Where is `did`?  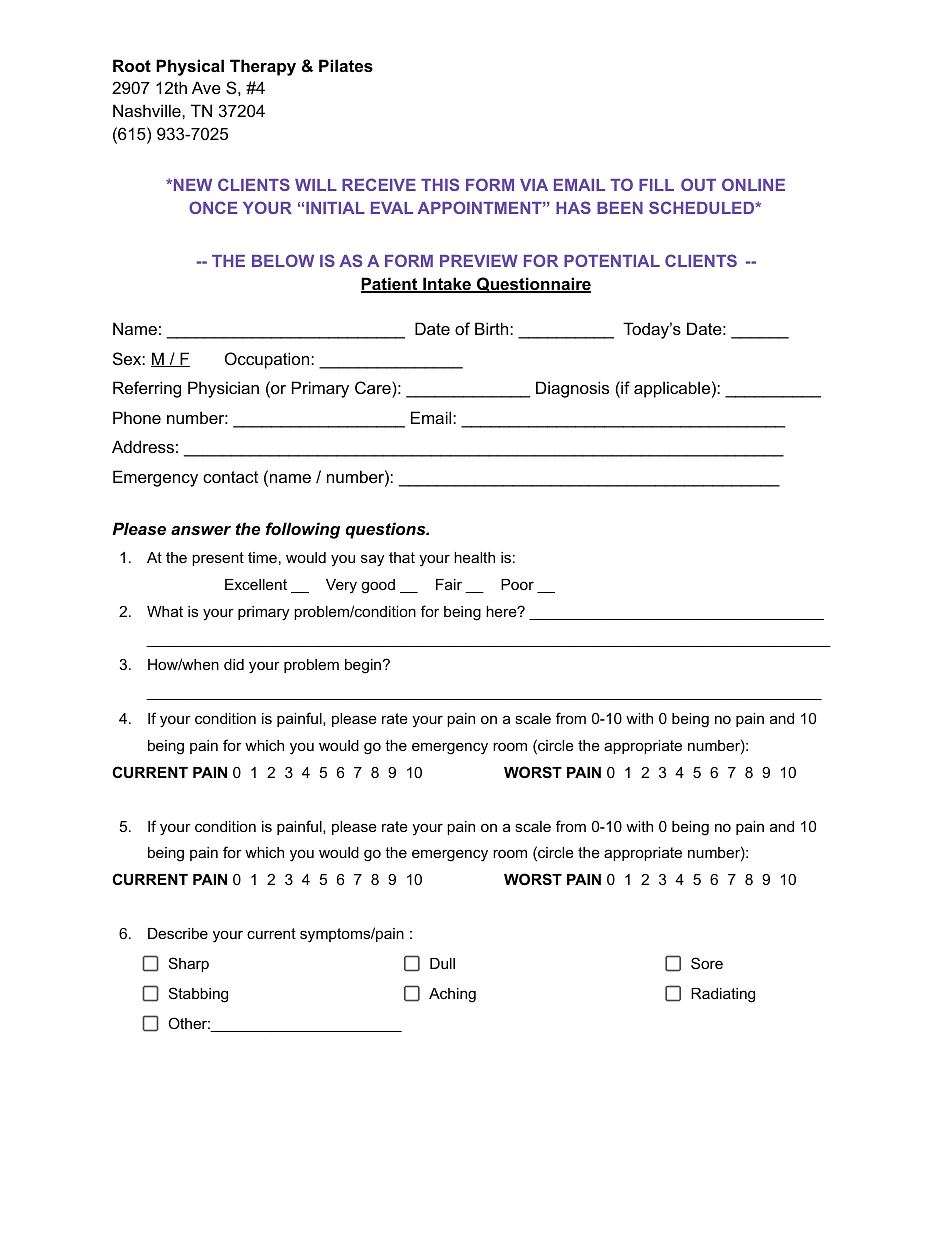 did is located at coordinates (234, 664).
